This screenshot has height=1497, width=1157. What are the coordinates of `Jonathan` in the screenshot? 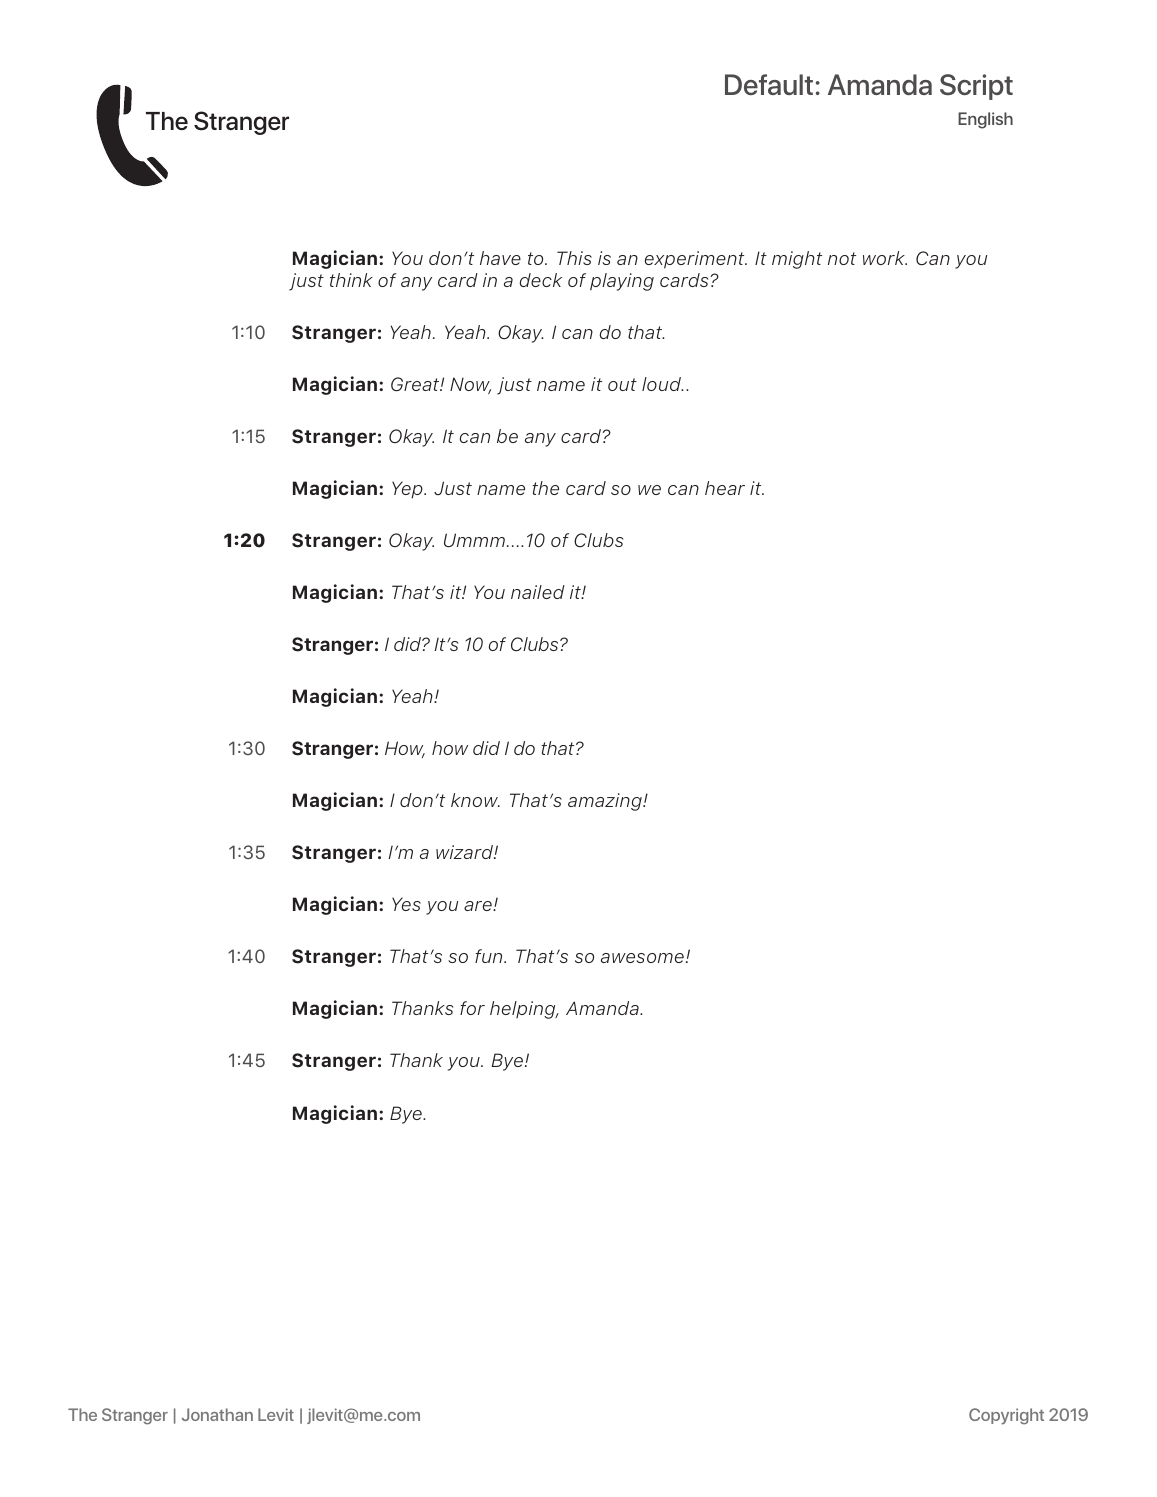 It's located at (217, 1414).
